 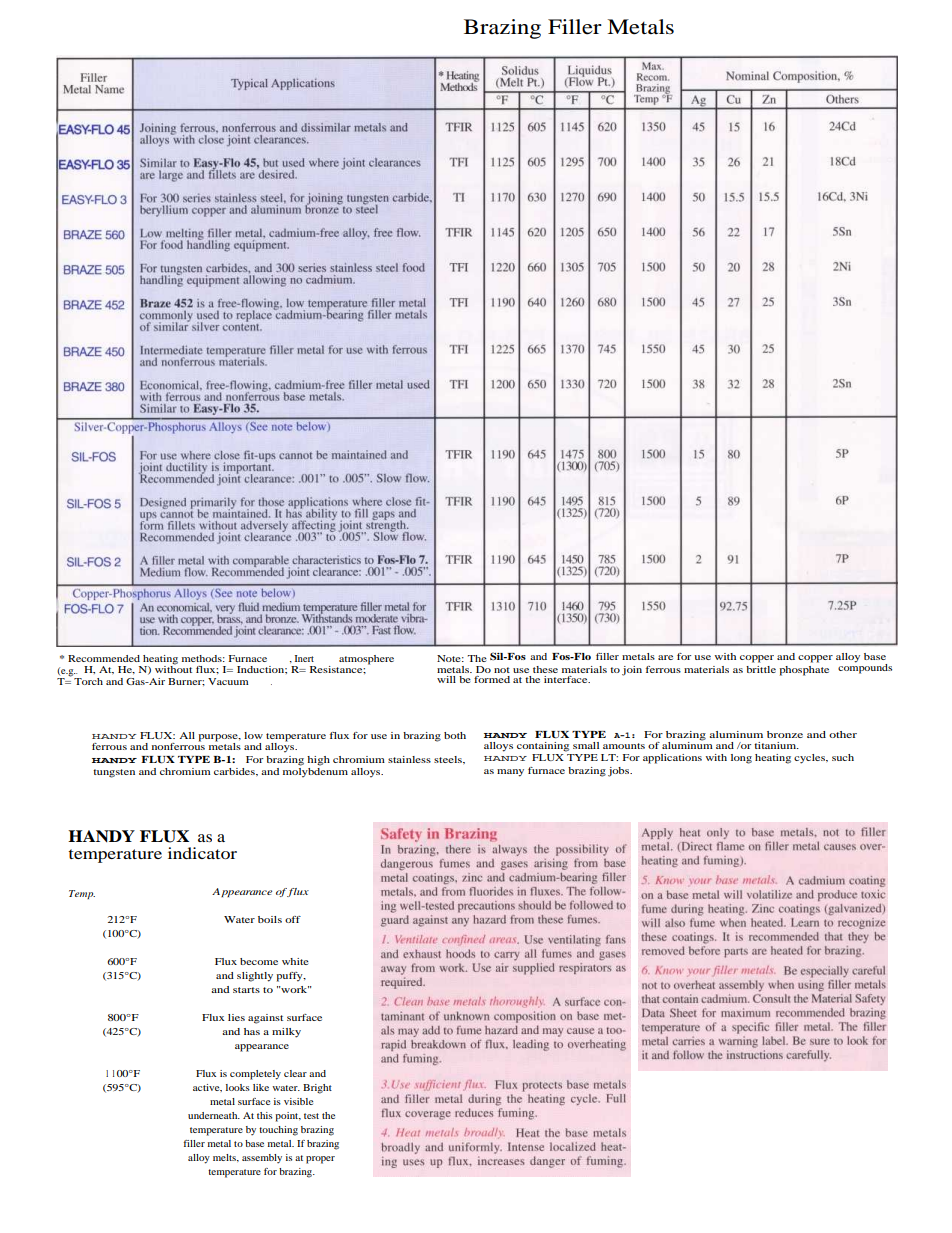 I want to click on indicator, so click(x=202, y=853).
